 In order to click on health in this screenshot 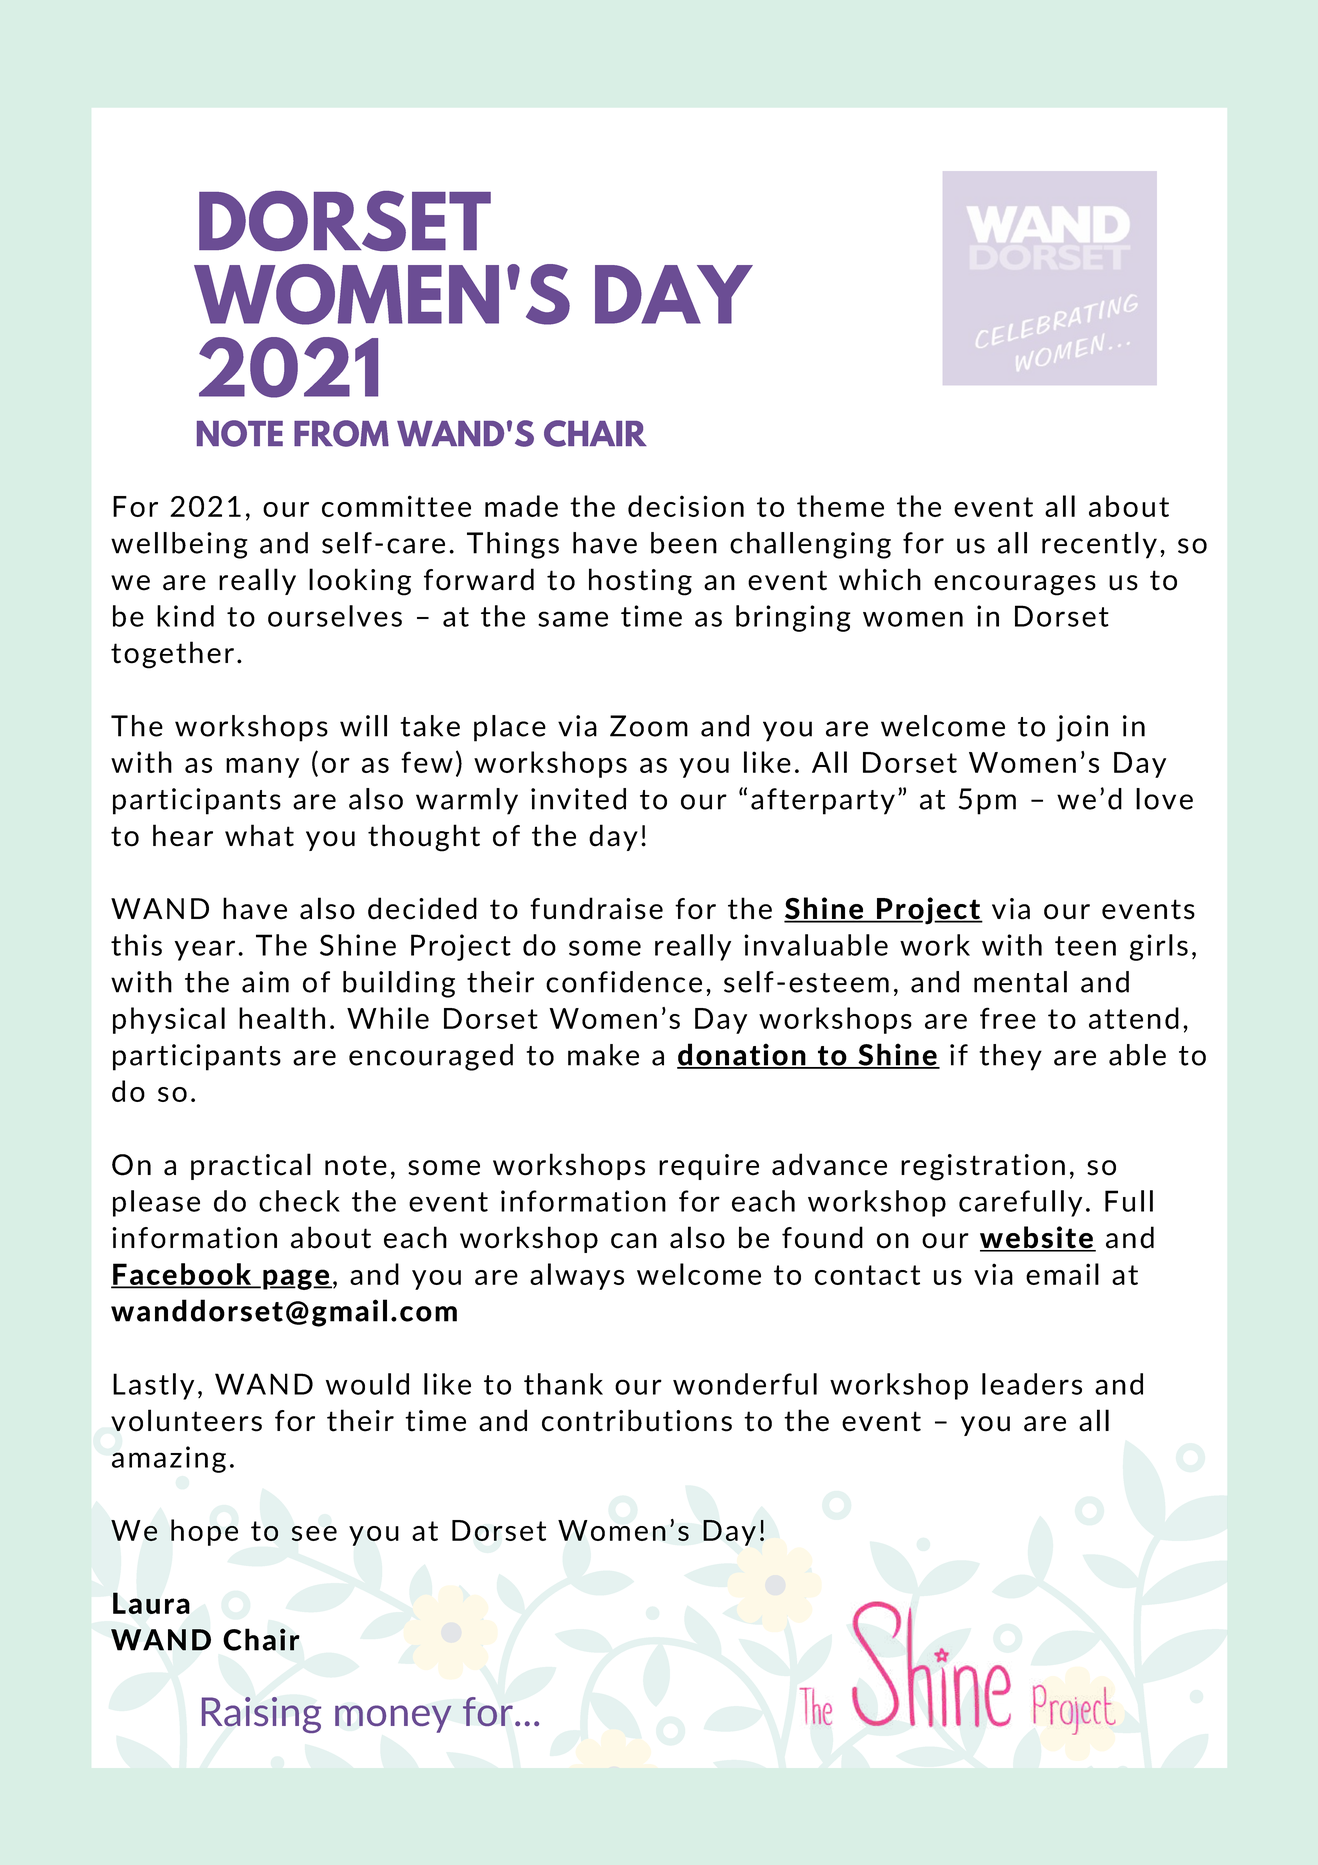, I will do `click(282, 1018)`.
